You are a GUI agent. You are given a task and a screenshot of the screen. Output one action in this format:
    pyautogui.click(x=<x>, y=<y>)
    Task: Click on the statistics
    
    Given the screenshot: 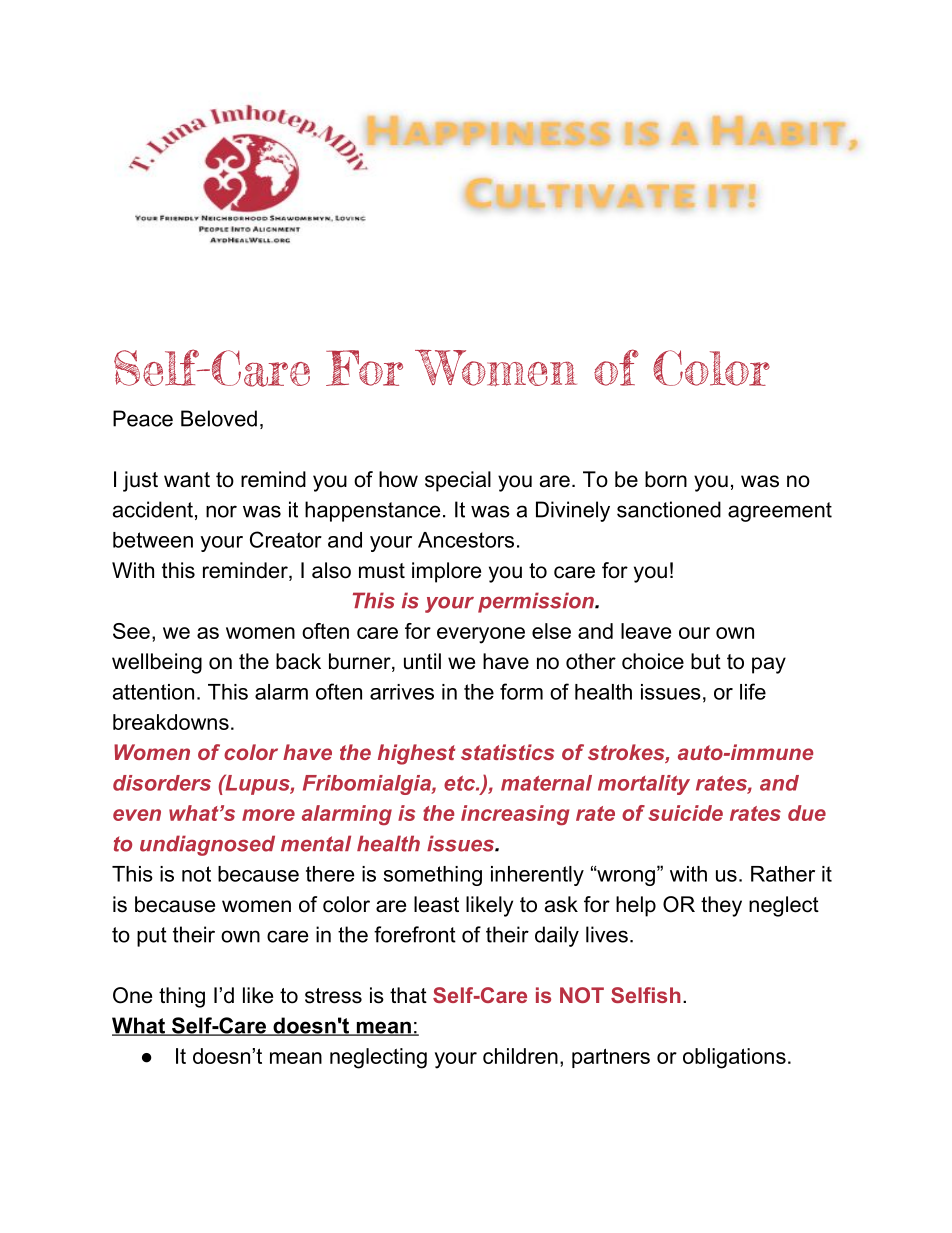 What is the action you would take?
    pyautogui.click(x=507, y=752)
